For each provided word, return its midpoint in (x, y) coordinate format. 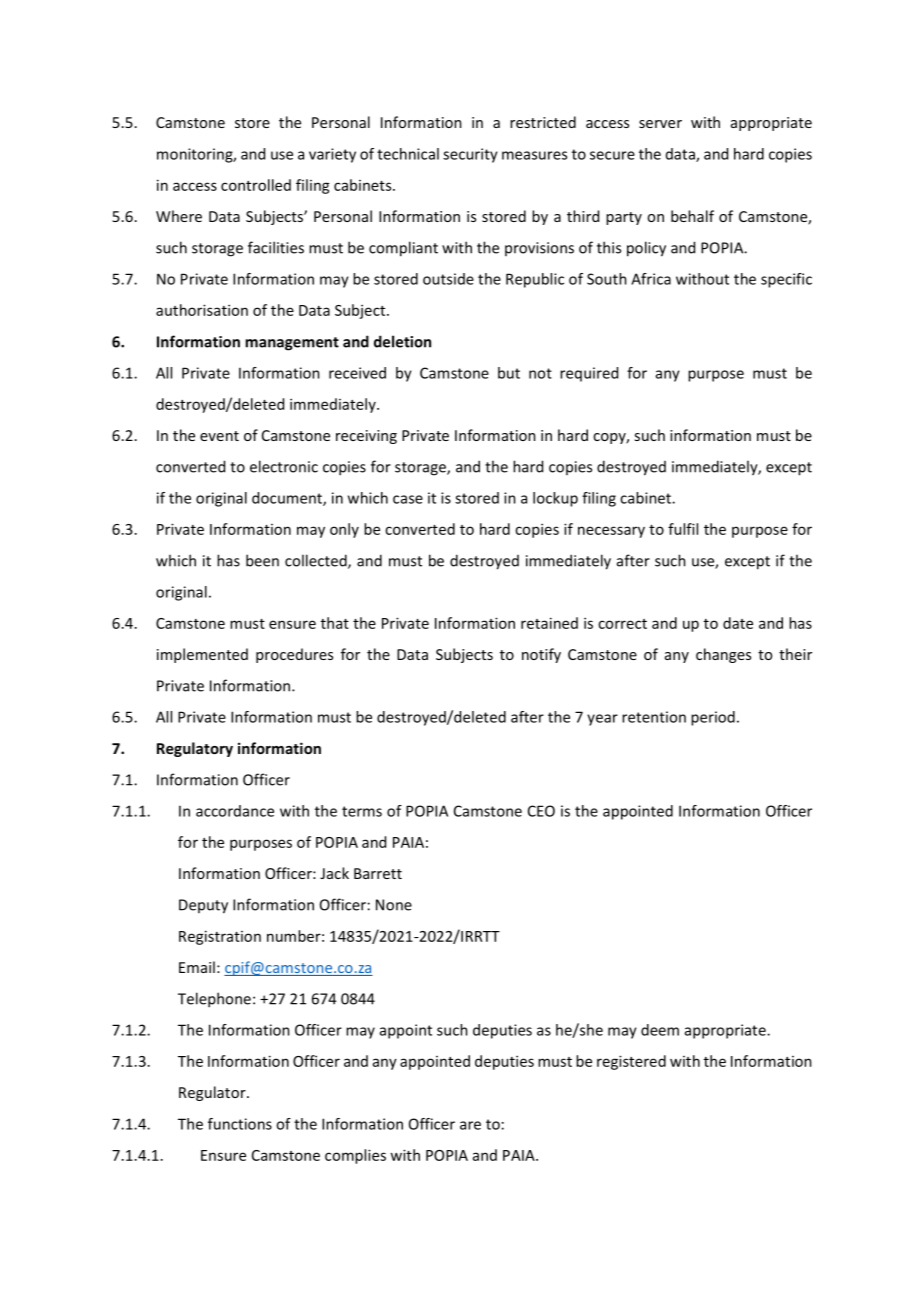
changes (723, 655)
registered (631, 1062)
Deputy (203, 906)
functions (240, 1124)
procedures (294, 655)
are (470, 1125)
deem (660, 1030)
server (660, 124)
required (589, 374)
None (394, 905)
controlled (256, 185)
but (509, 373)
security (470, 155)
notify (541, 655)
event (219, 436)
